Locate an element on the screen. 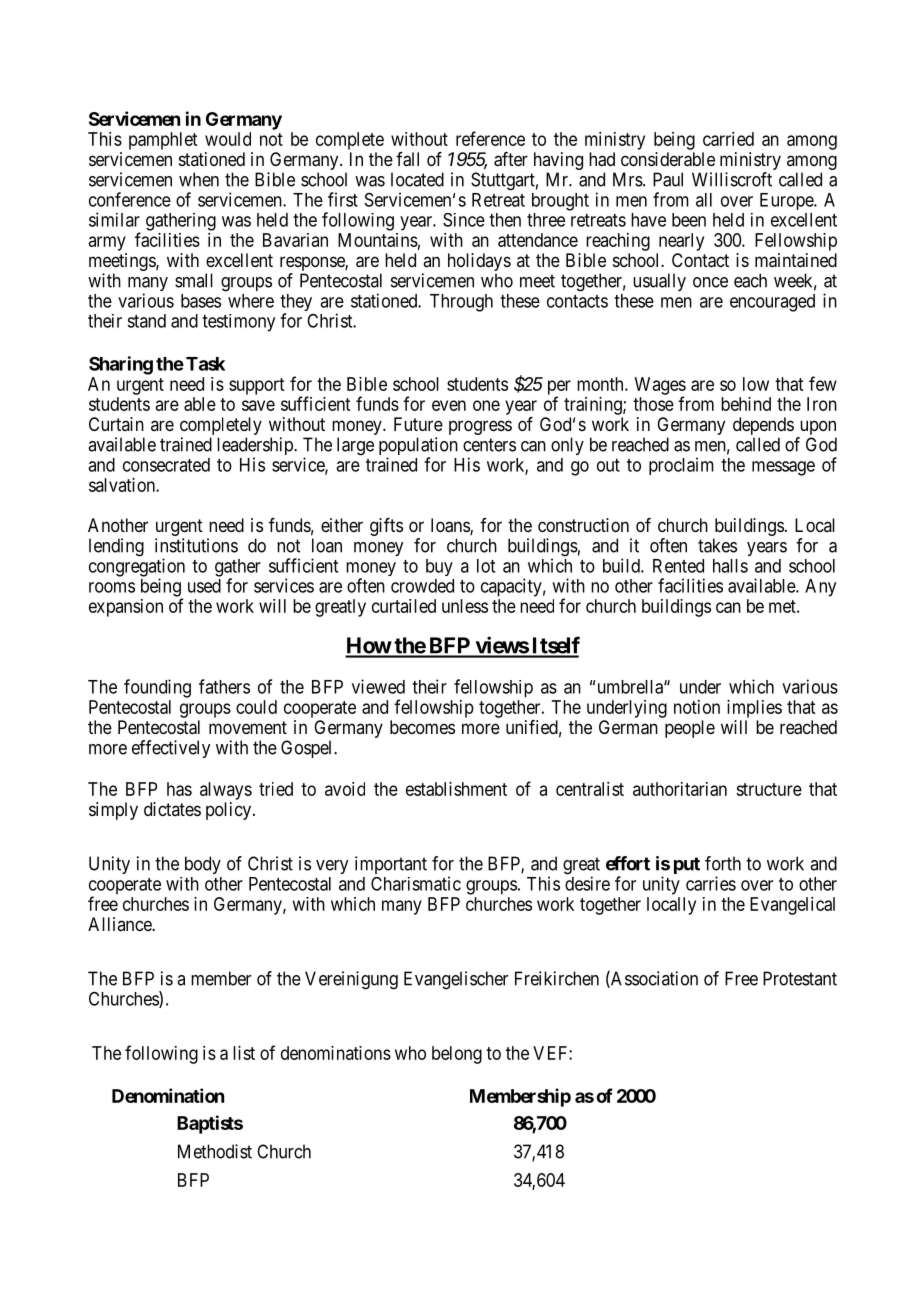 The height and width of the screenshot is (1308, 924). even is located at coordinates (449, 405).
